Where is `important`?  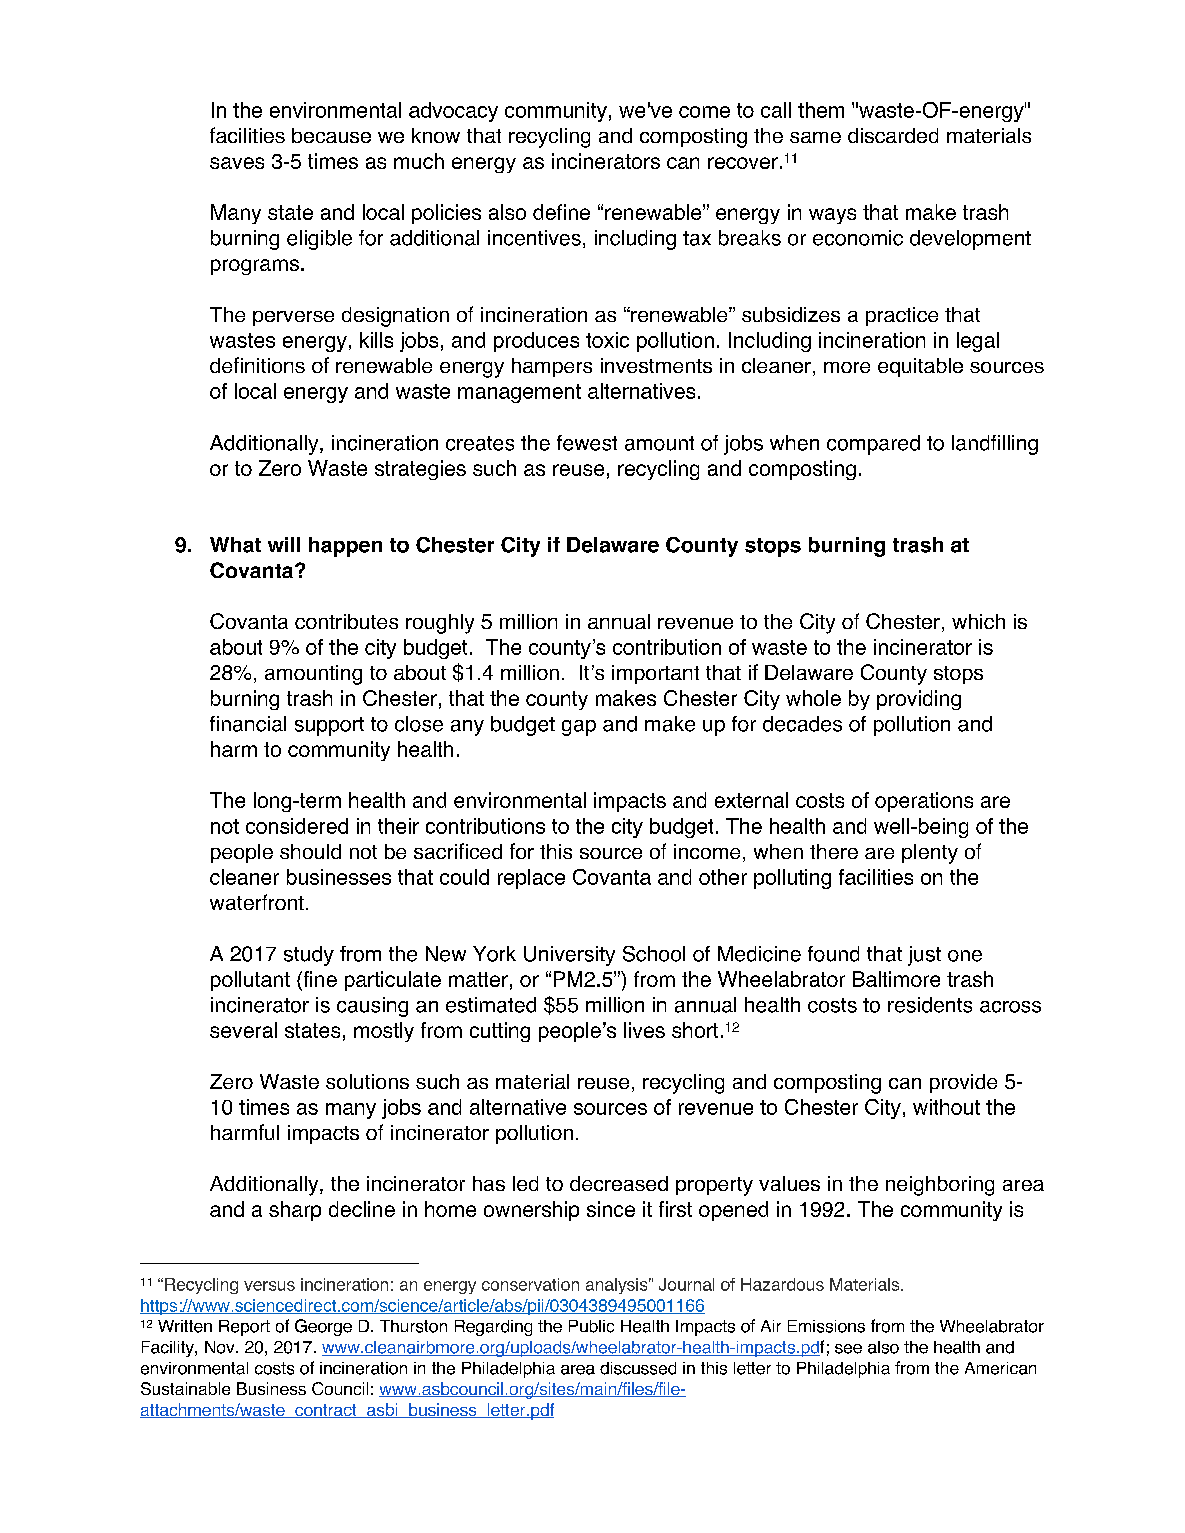 important is located at coordinates (655, 674).
